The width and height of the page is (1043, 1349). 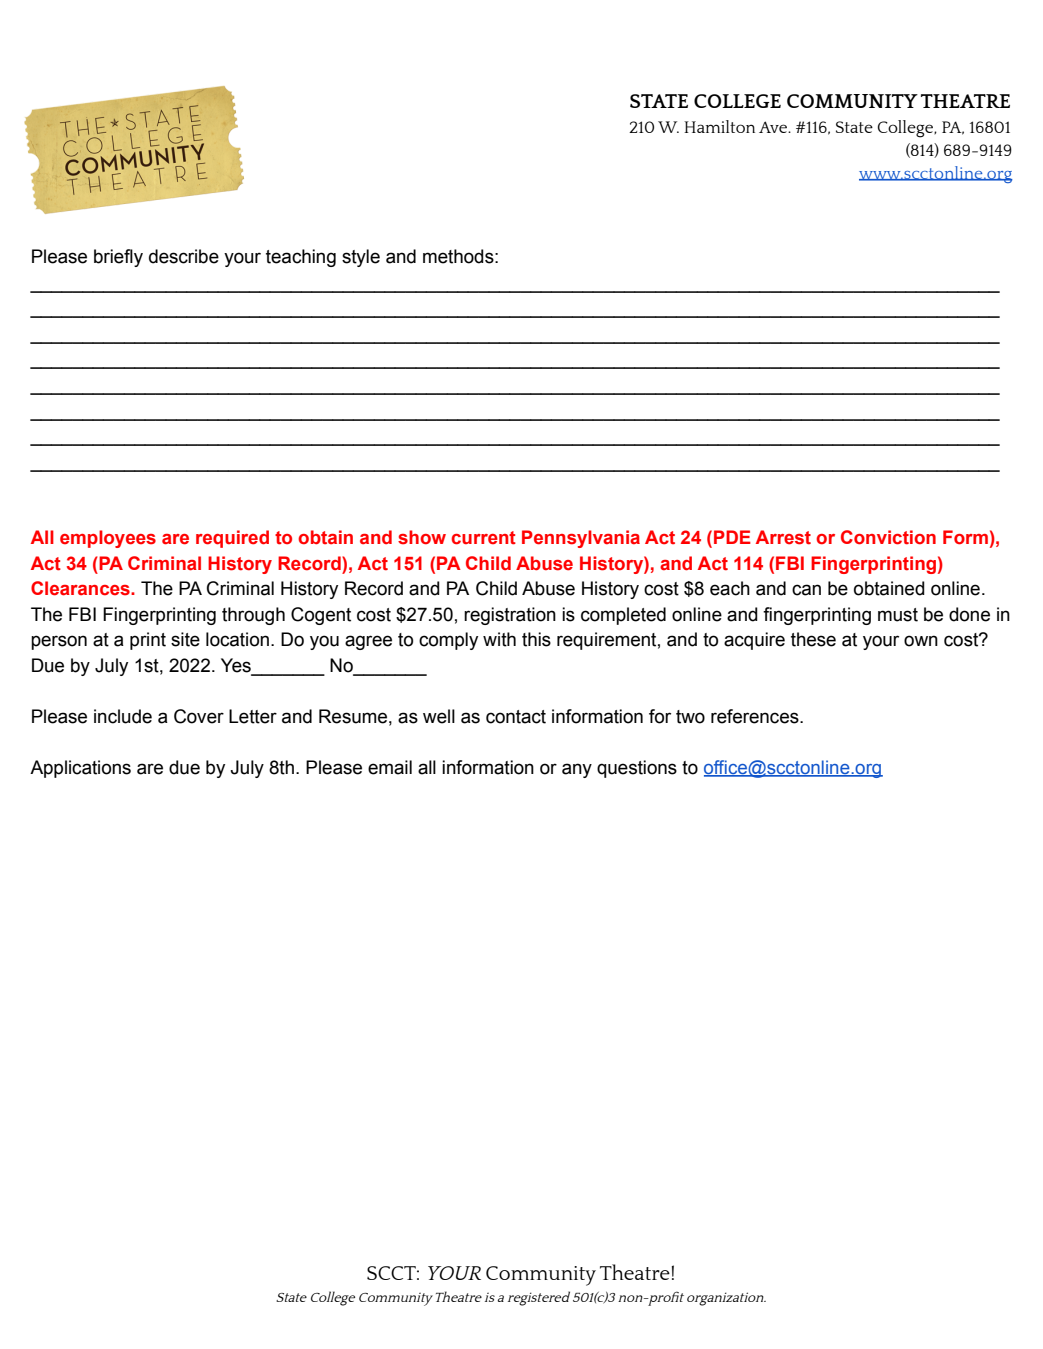 I want to click on Clearances, so click(x=81, y=588).
